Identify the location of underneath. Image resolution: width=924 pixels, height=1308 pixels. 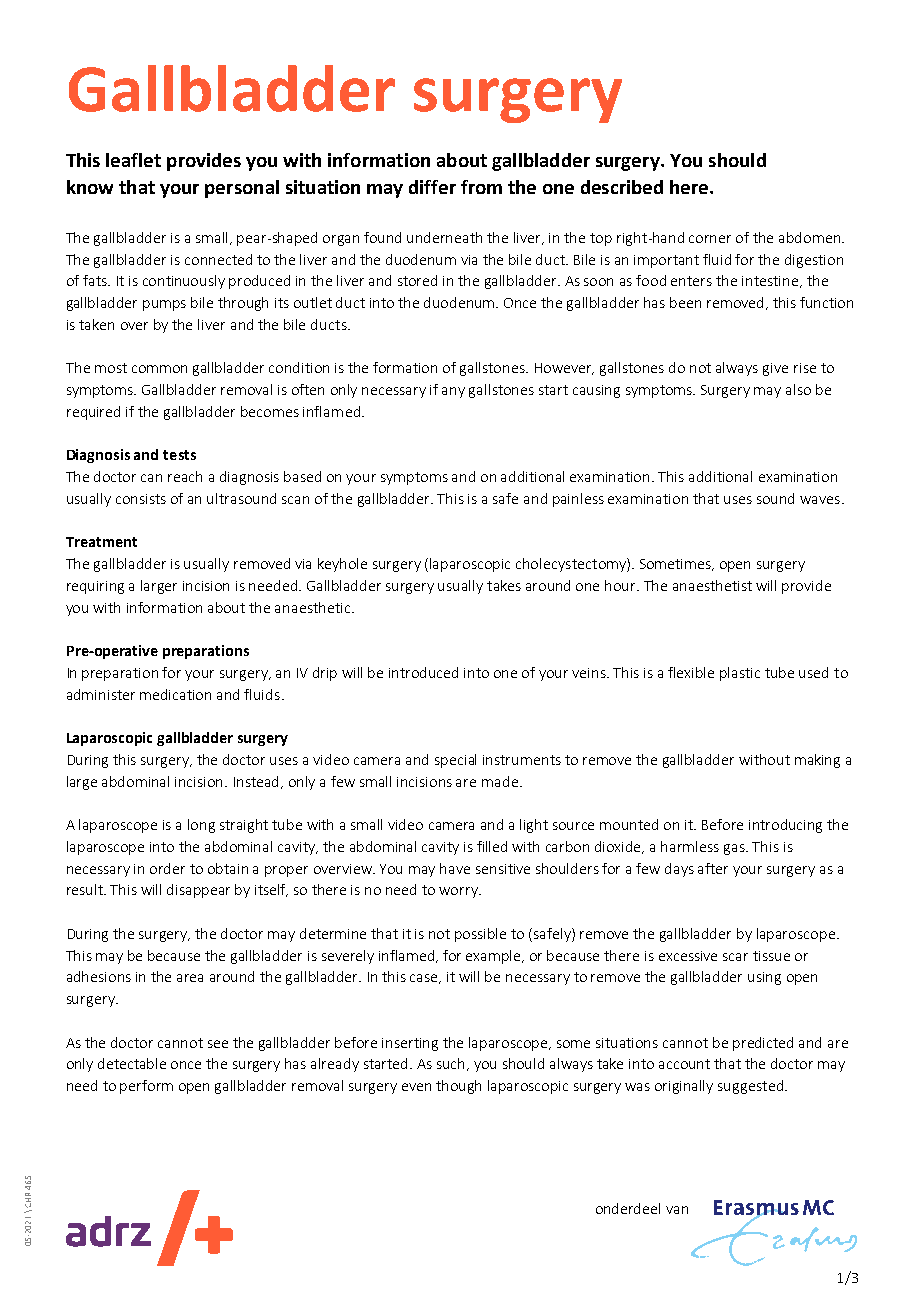
(444, 237).
